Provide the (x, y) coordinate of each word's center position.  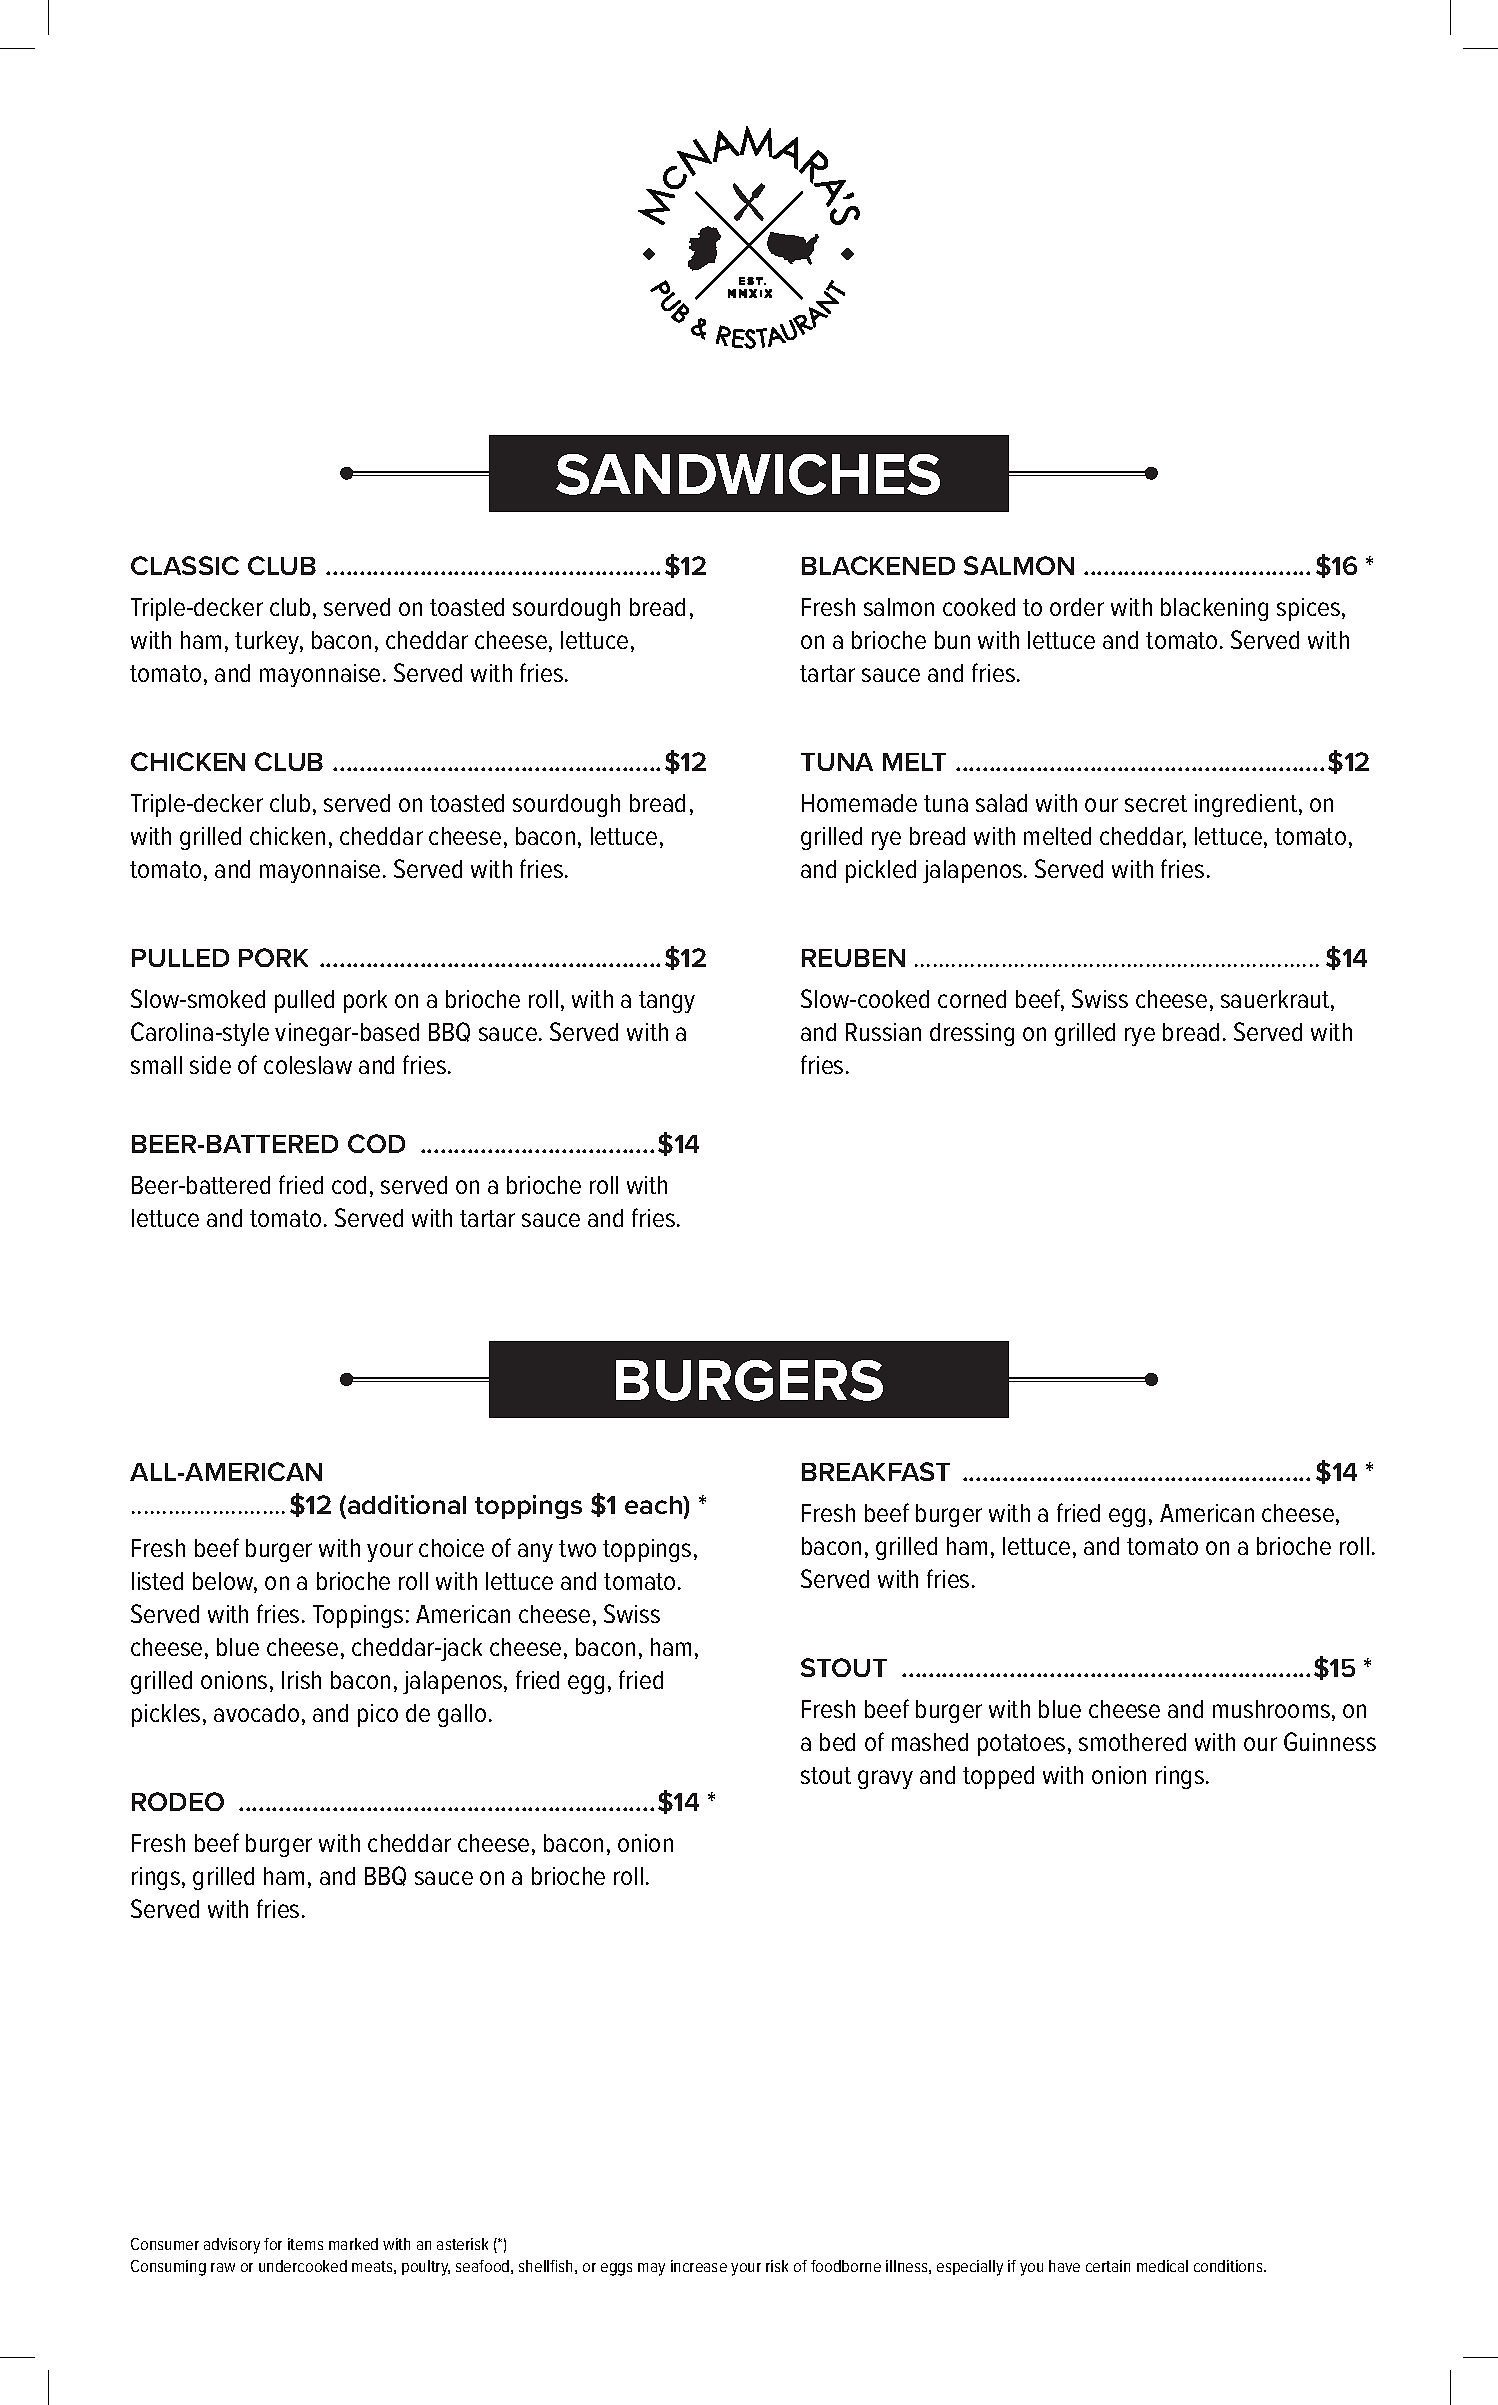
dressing (972, 1034)
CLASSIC (185, 565)
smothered (1132, 1742)
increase (699, 2266)
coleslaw (308, 1065)
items (305, 2244)
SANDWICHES (748, 474)
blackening (1214, 609)
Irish (301, 1680)
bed (837, 1742)
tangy (667, 1002)
